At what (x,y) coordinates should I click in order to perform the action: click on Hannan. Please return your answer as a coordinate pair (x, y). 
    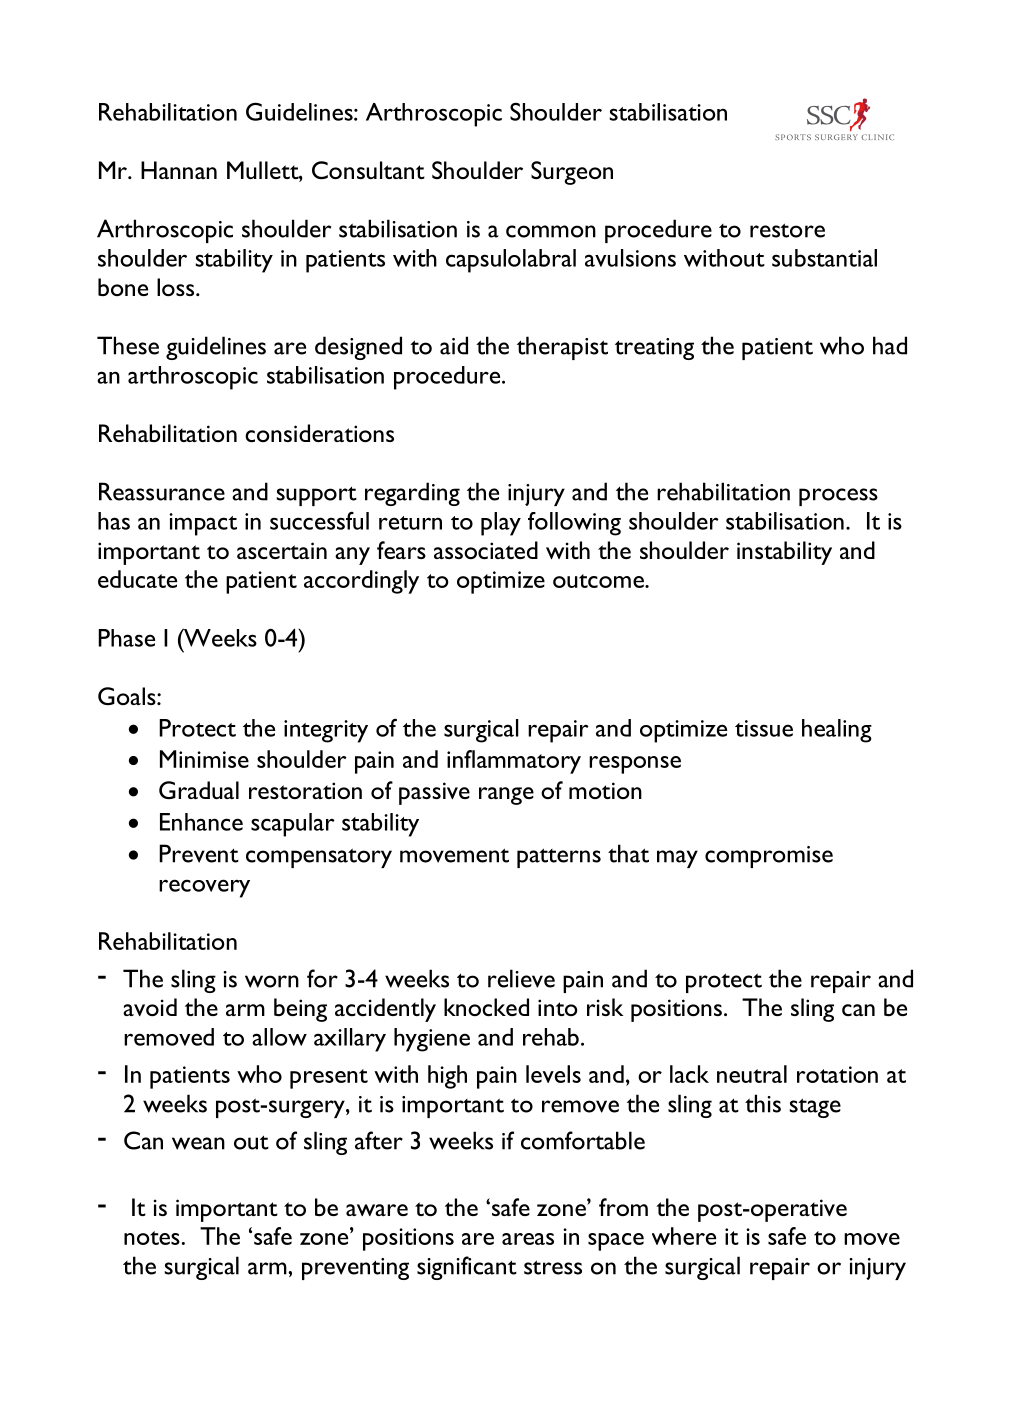
    Looking at the image, I should click on (179, 170).
